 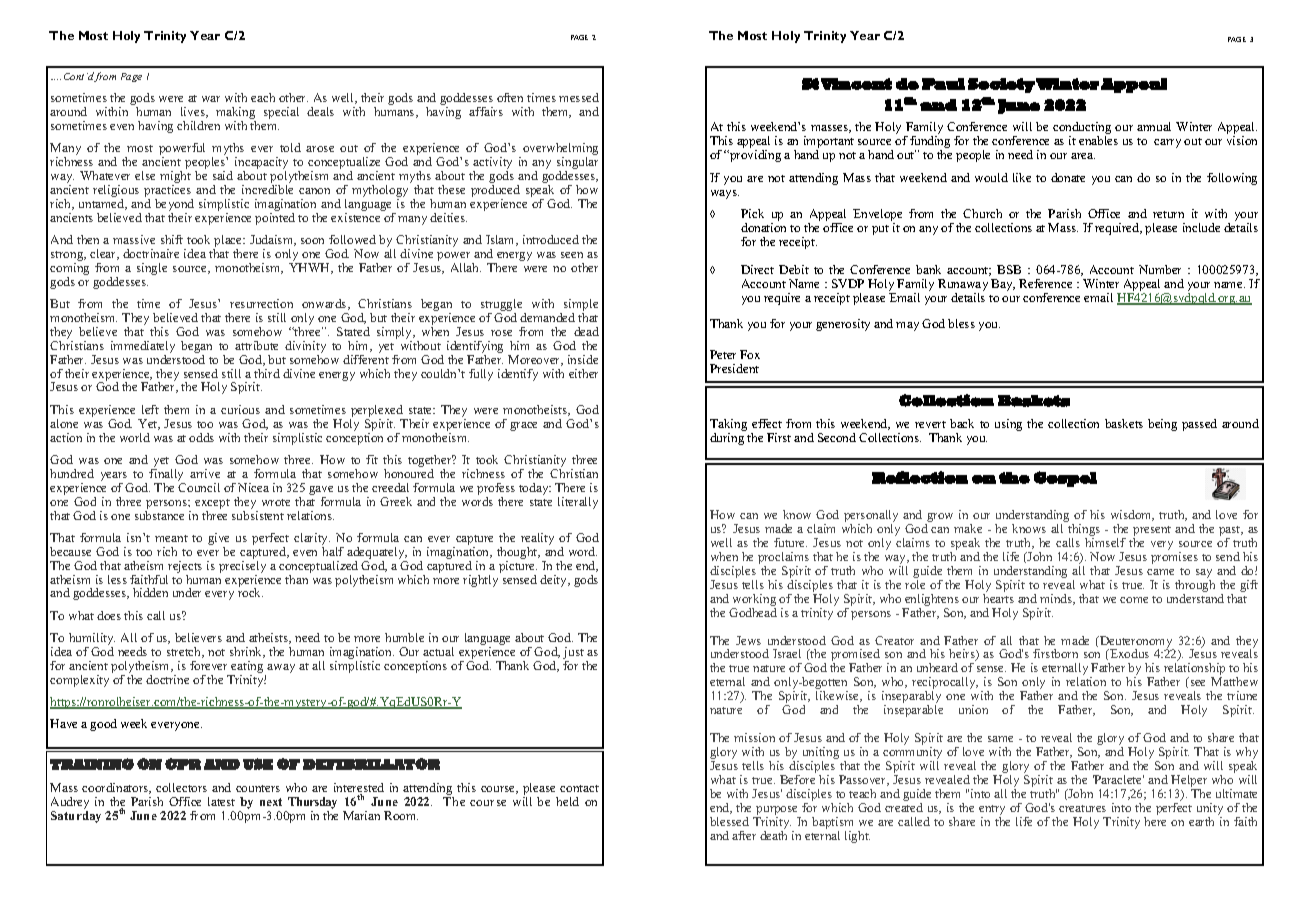 I want to click on creatures, so click(x=1082, y=808).
